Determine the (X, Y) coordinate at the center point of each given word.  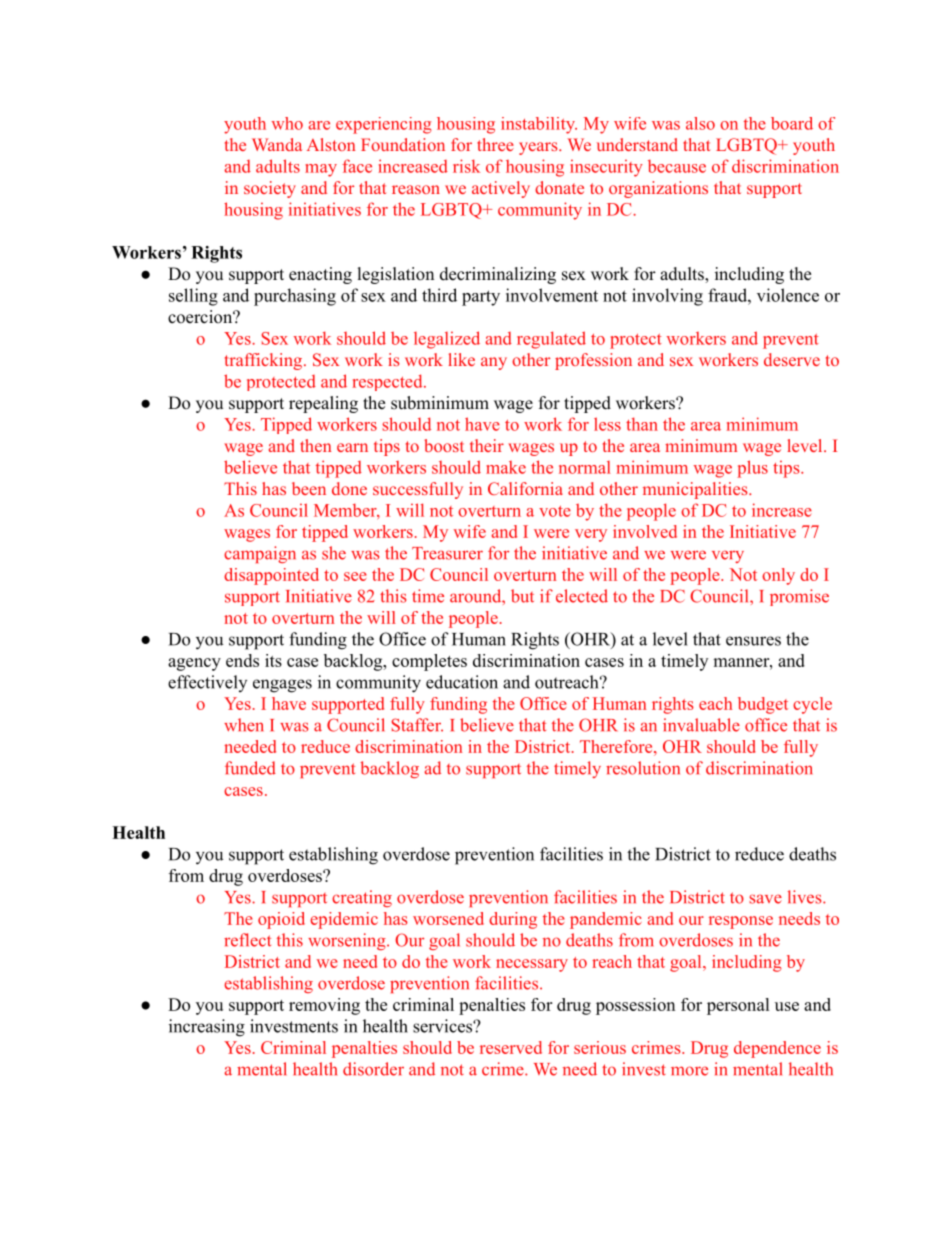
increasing (207, 1028)
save (765, 899)
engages (282, 686)
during (513, 920)
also (700, 123)
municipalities (695, 490)
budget (763, 705)
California (525, 488)
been (309, 488)
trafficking (265, 361)
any (494, 363)
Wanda (277, 144)
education (462, 682)
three (495, 144)
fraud (728, 295)
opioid (281, 920)
